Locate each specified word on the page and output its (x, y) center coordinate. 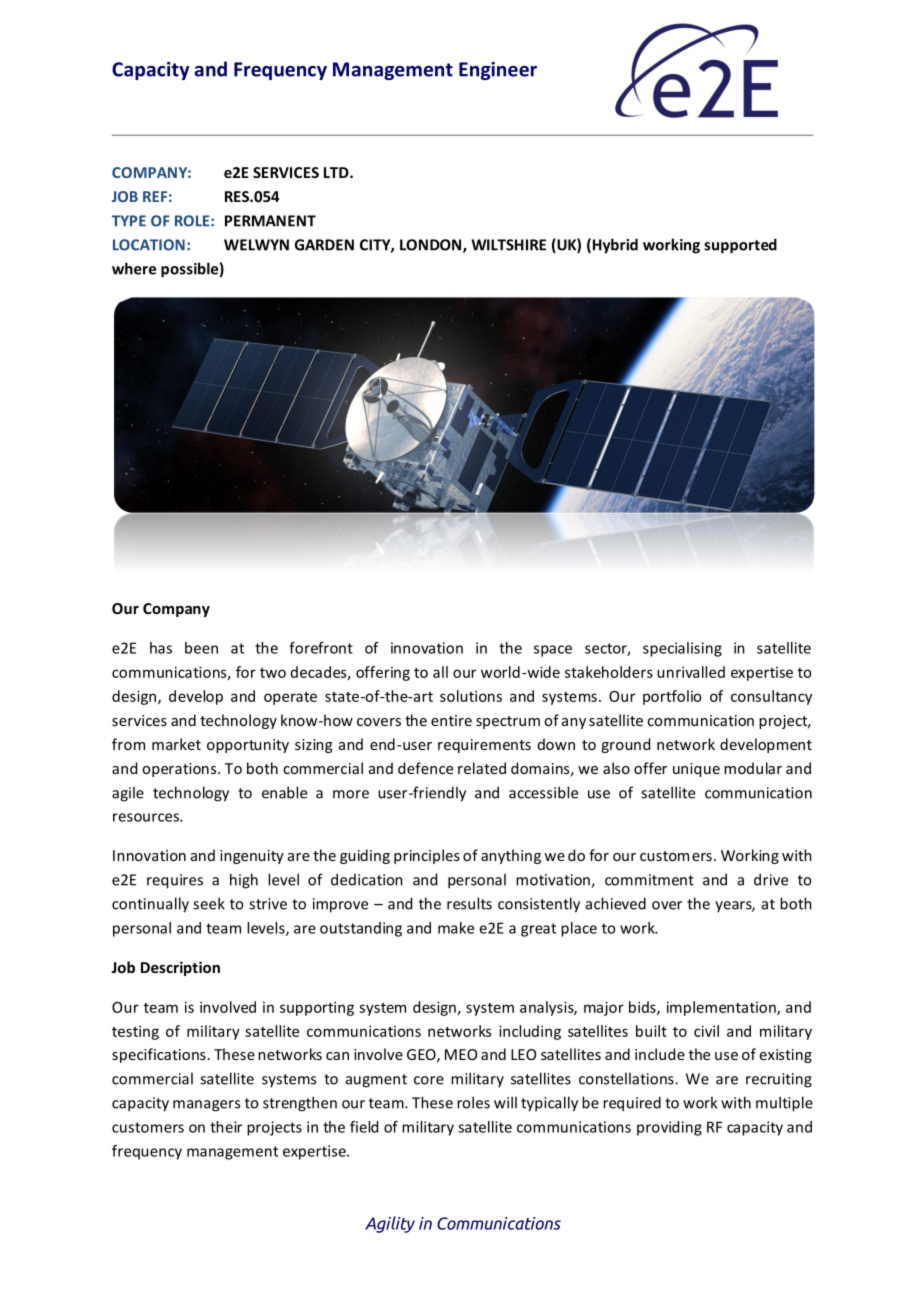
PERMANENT (270, 221)
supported (740, 246)
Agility (390, 1224)
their (226, 1127)
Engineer (498, 71)
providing (669, 1128)
